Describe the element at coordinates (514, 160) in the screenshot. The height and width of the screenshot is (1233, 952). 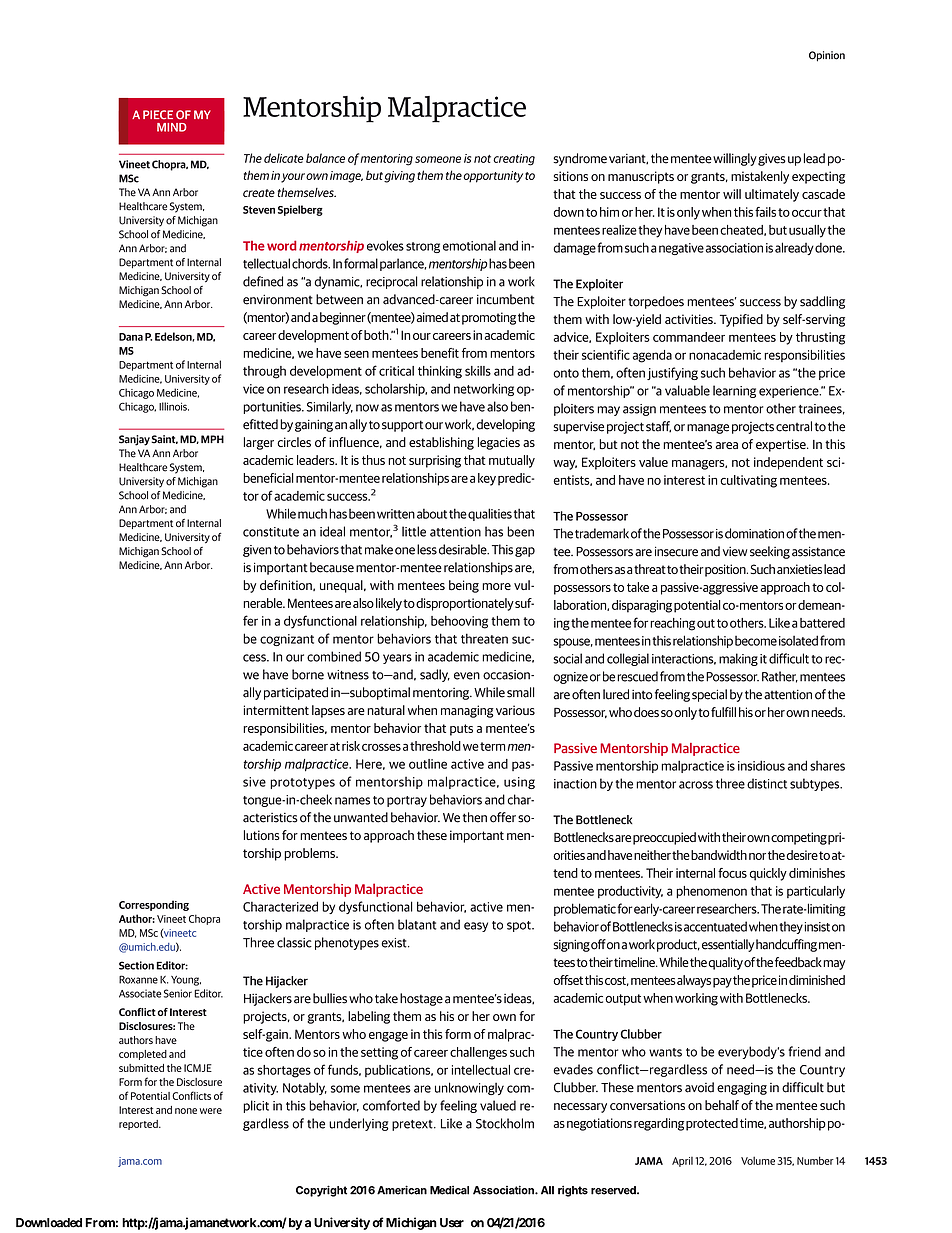
I see `creating` at that location.
